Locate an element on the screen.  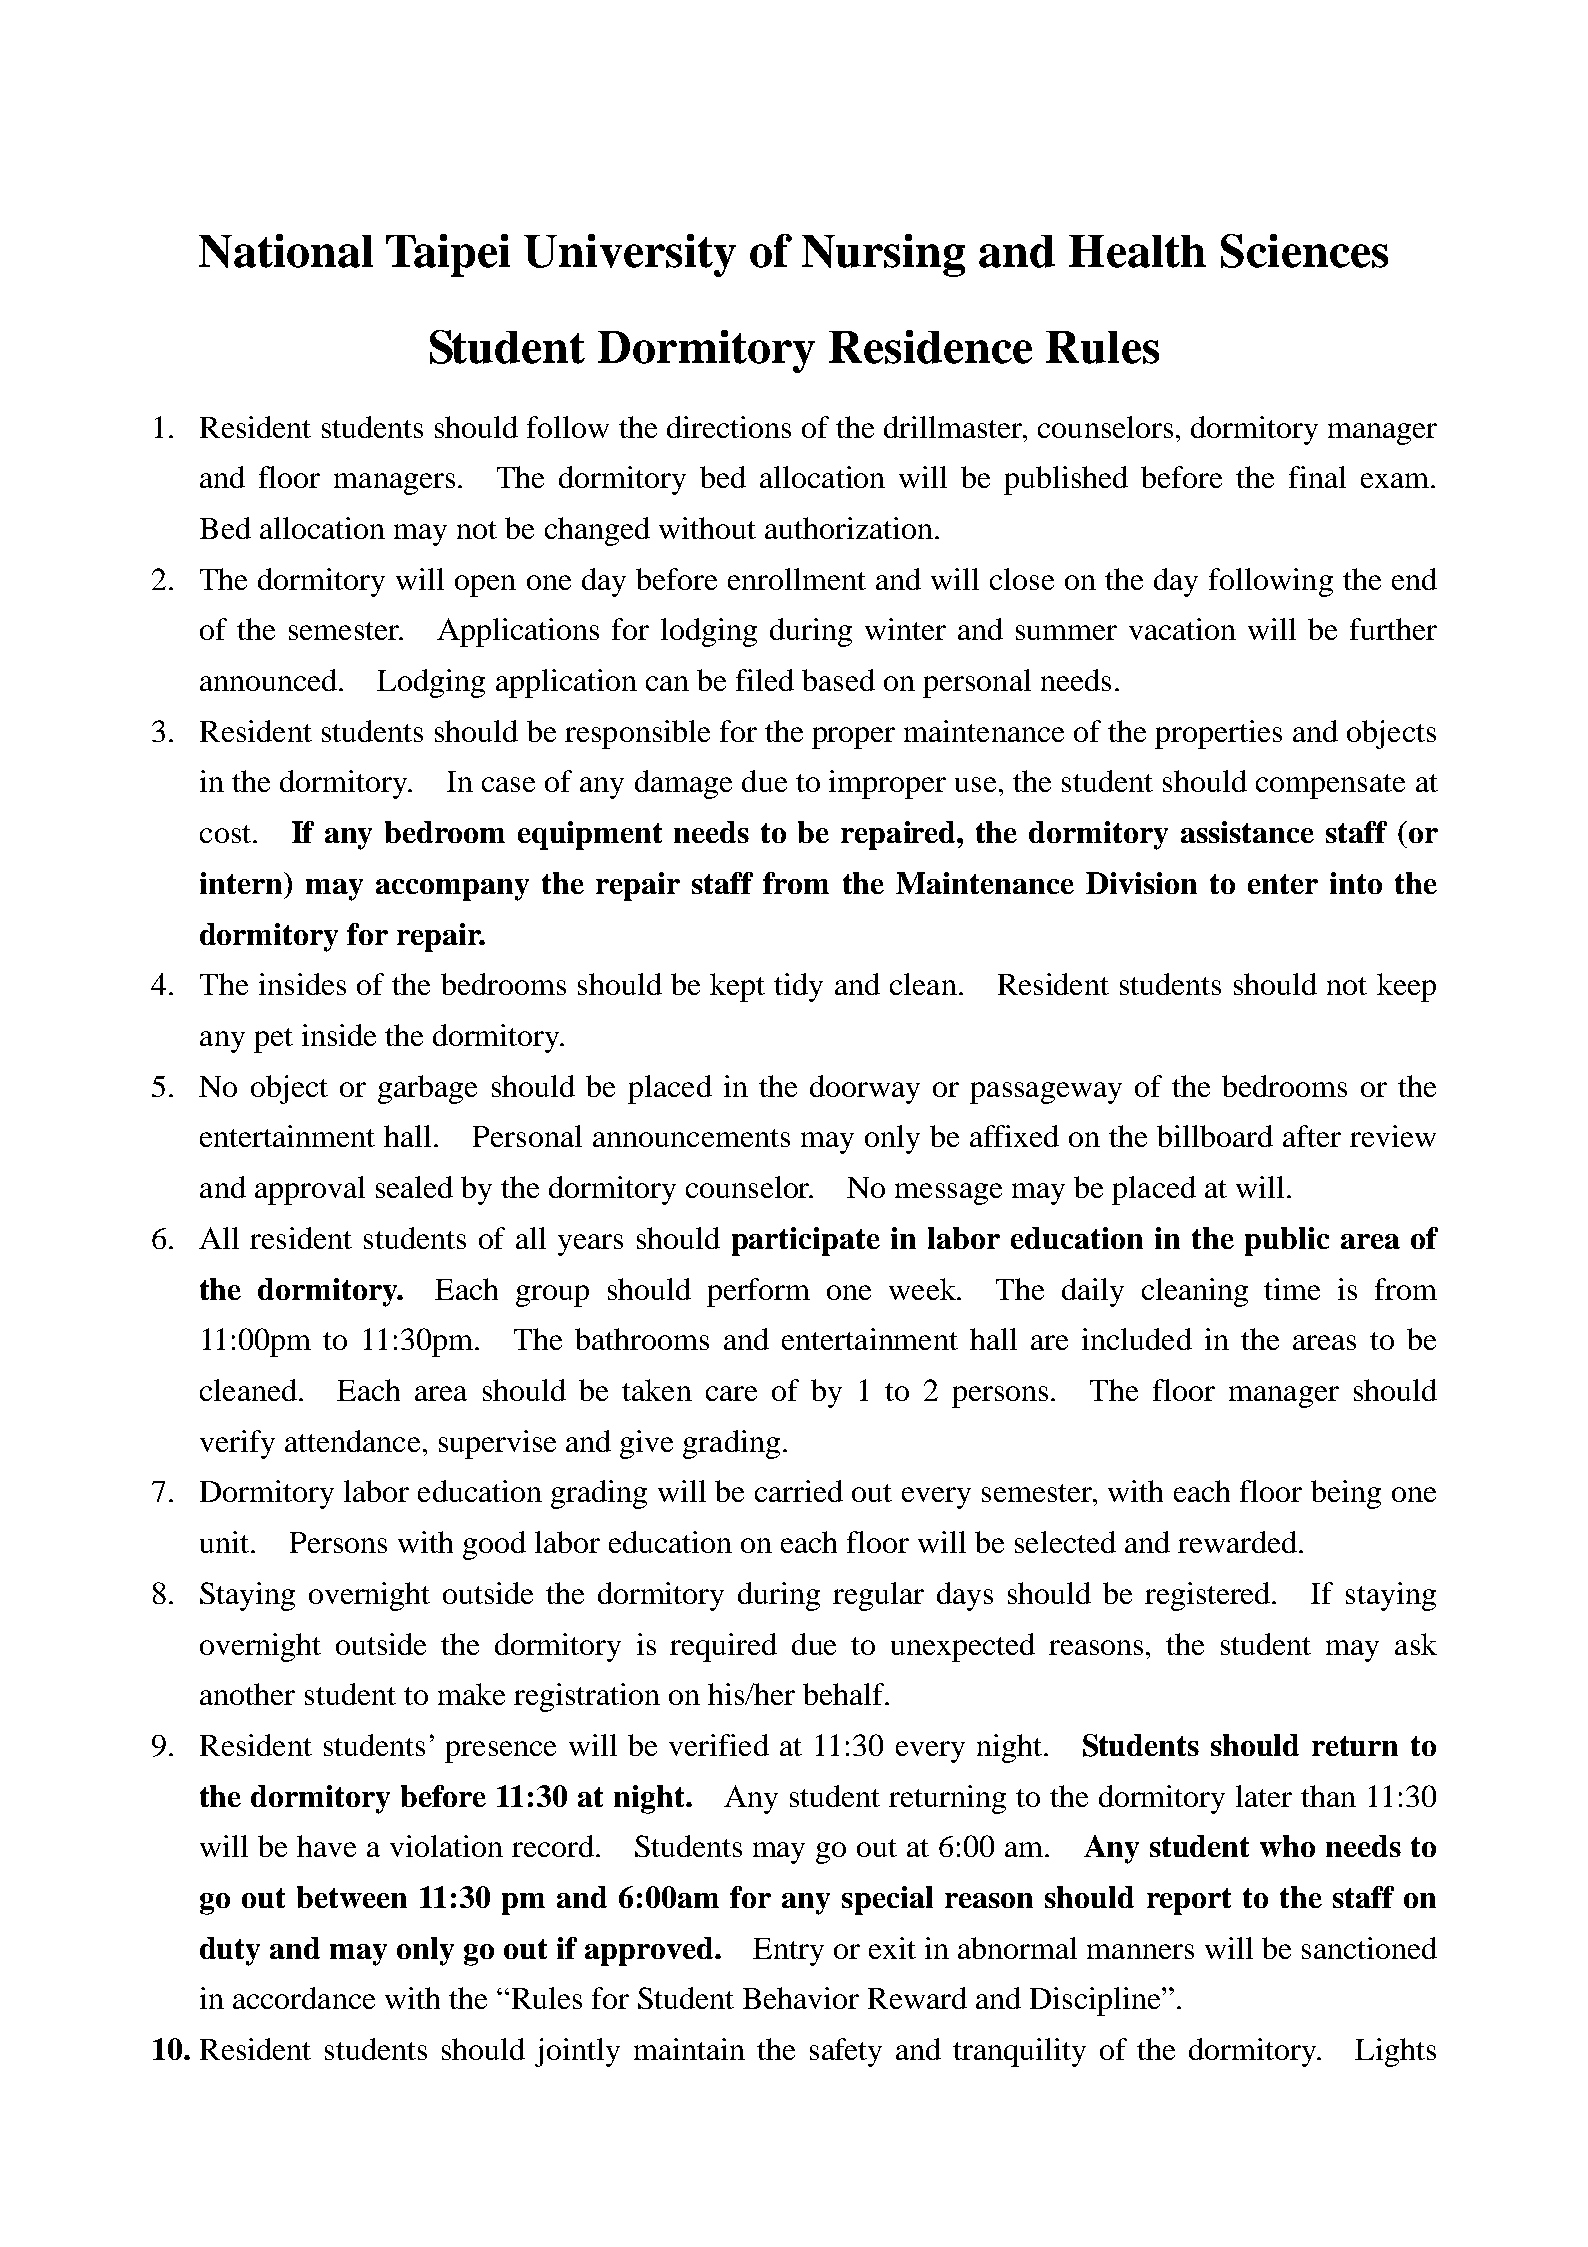
doorway is located at coordinates (865, 1089).
